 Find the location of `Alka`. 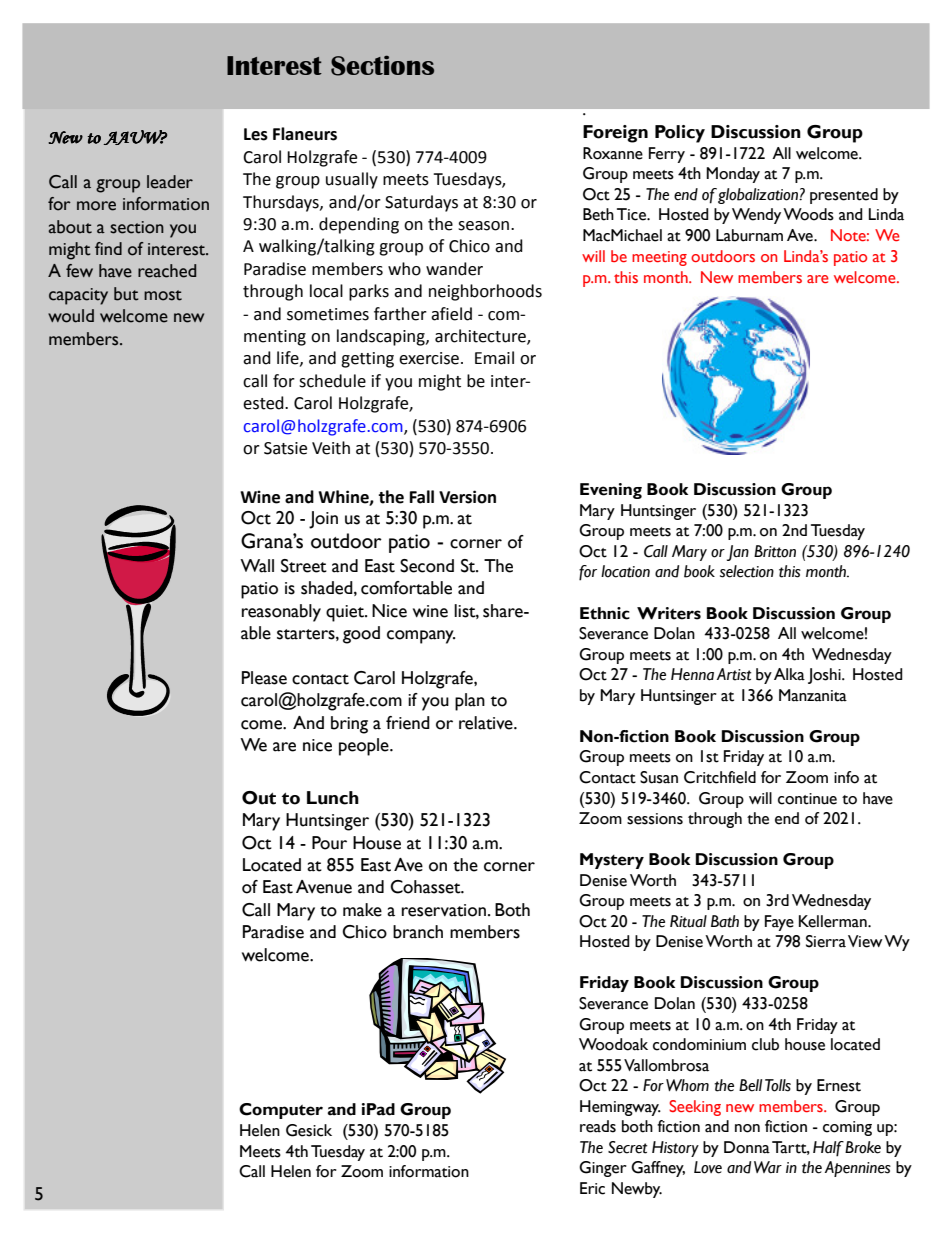

Alka is located at coordinates (789, 674).
